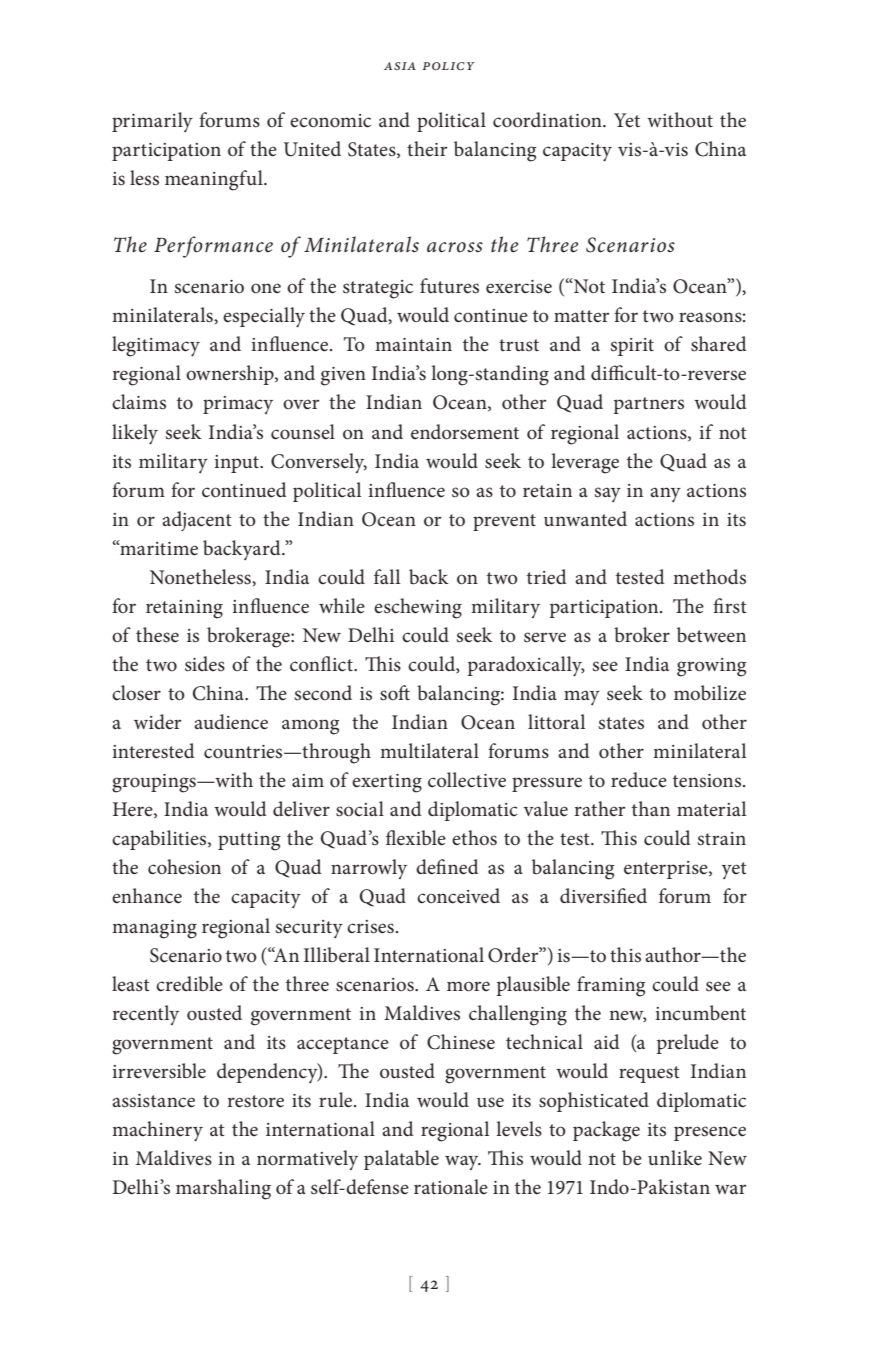  I want to click on policy, so click(448, 66).
